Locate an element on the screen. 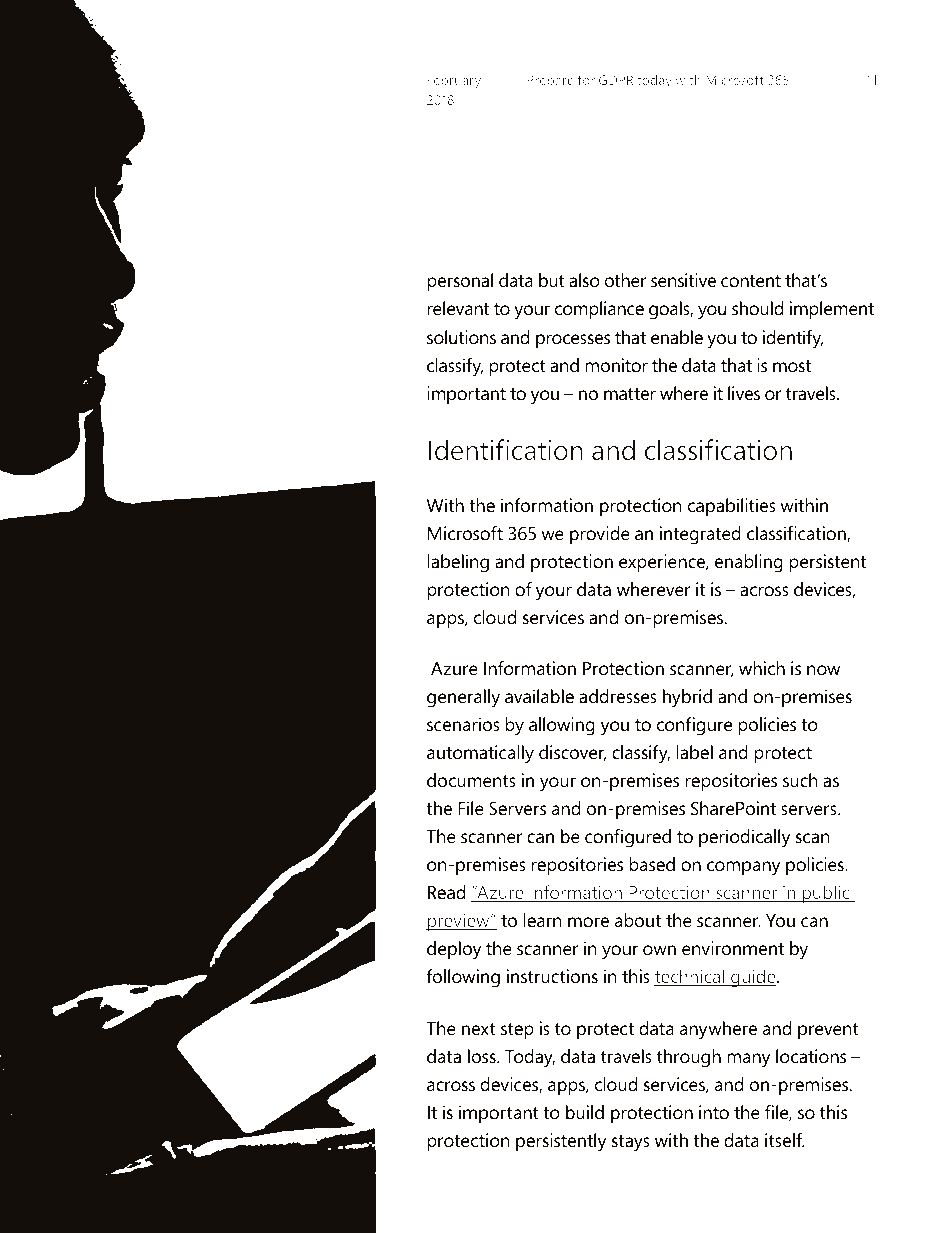 This screenshot has width=952, height=1233. loss is located at coordinates (483, 1056).
